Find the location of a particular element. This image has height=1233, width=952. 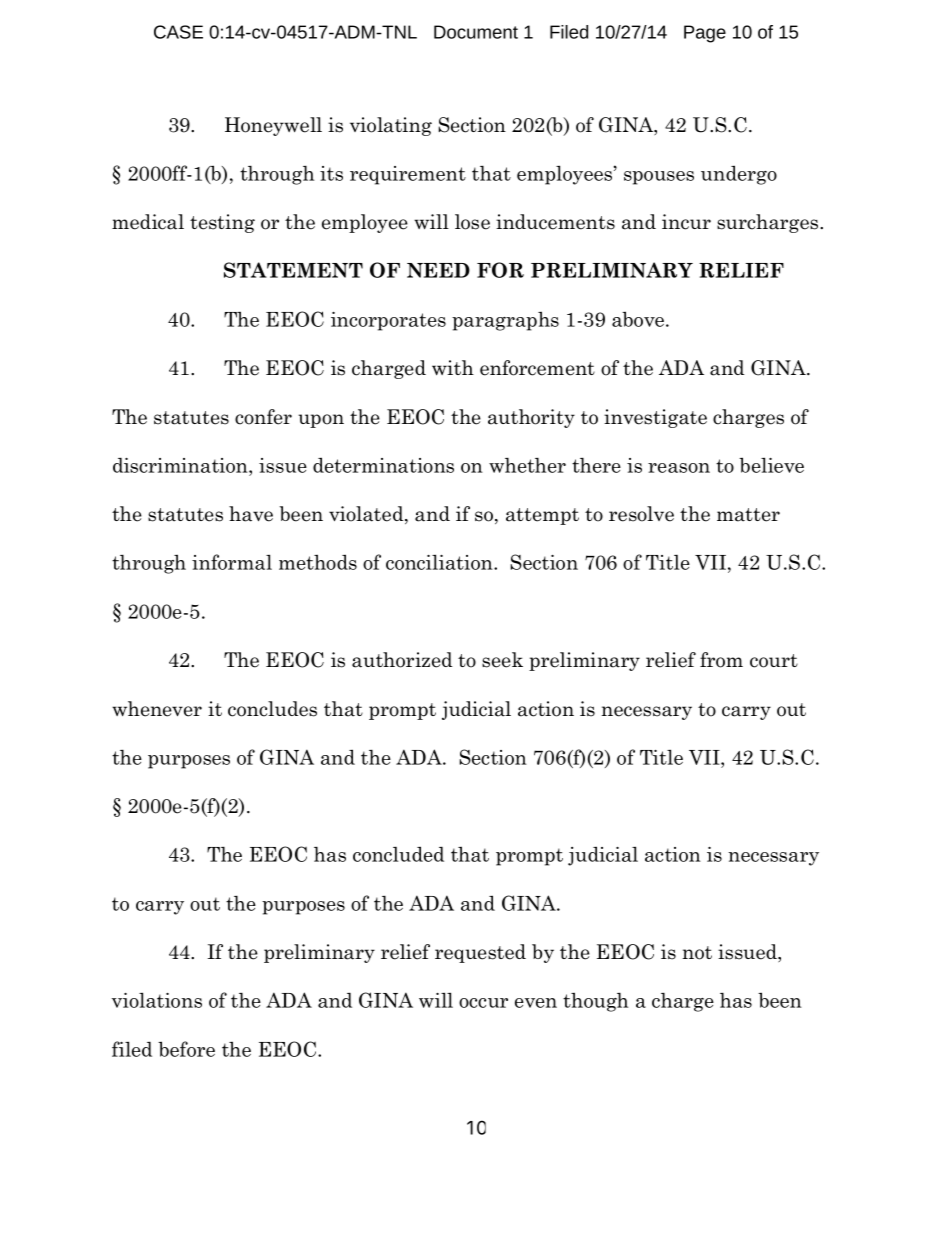

before is located at coordinates (186, 1049).
